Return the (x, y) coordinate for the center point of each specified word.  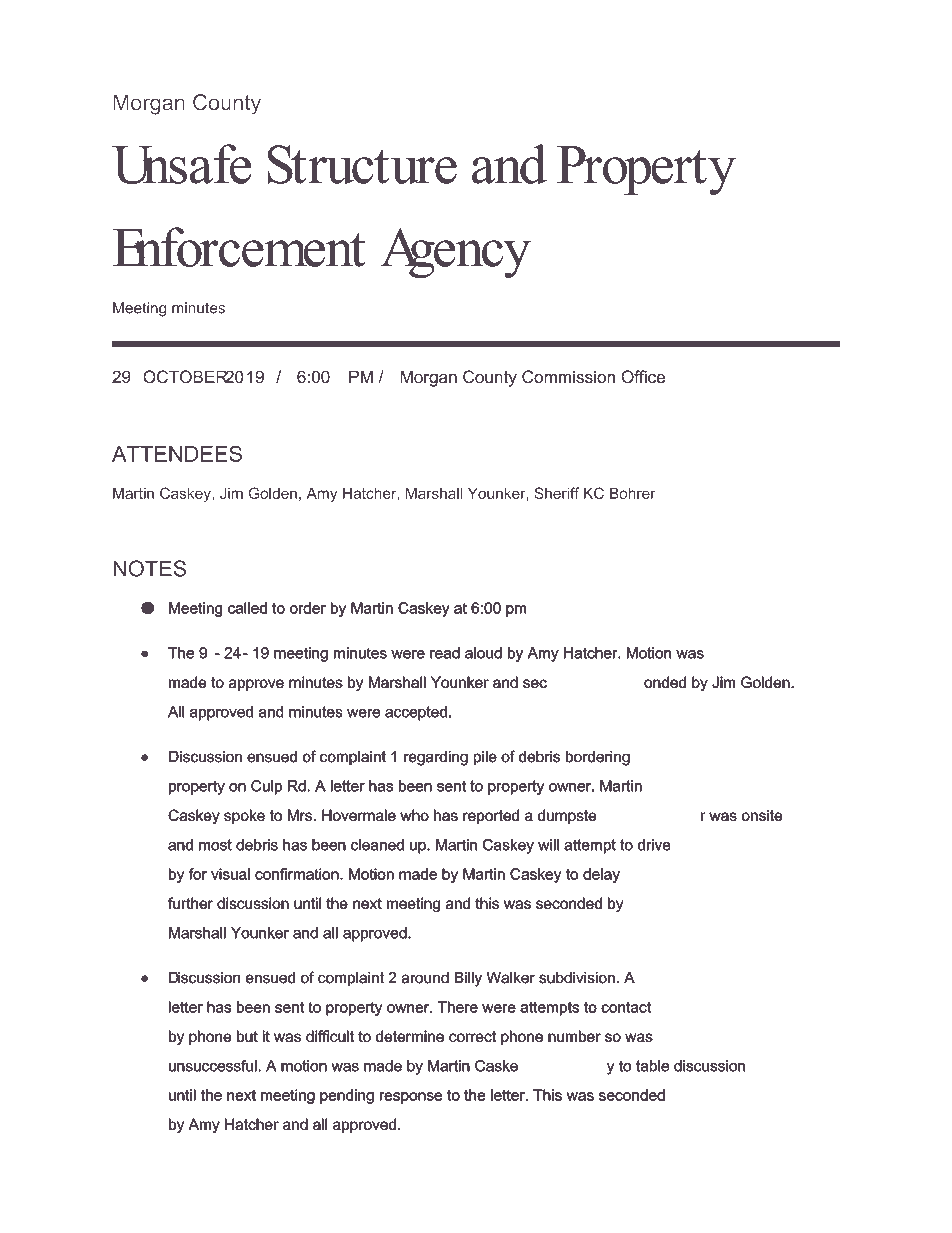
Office (643, 377)
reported (491, 816)
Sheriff (556, 493)
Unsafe (181, 164)
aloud (483, 653)
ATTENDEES (177, 454)
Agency (455, 253)
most (215, 845)
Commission (568, 377)
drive (654, 845)
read (445, 653)
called (247, 608)
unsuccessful (213, 1066)
